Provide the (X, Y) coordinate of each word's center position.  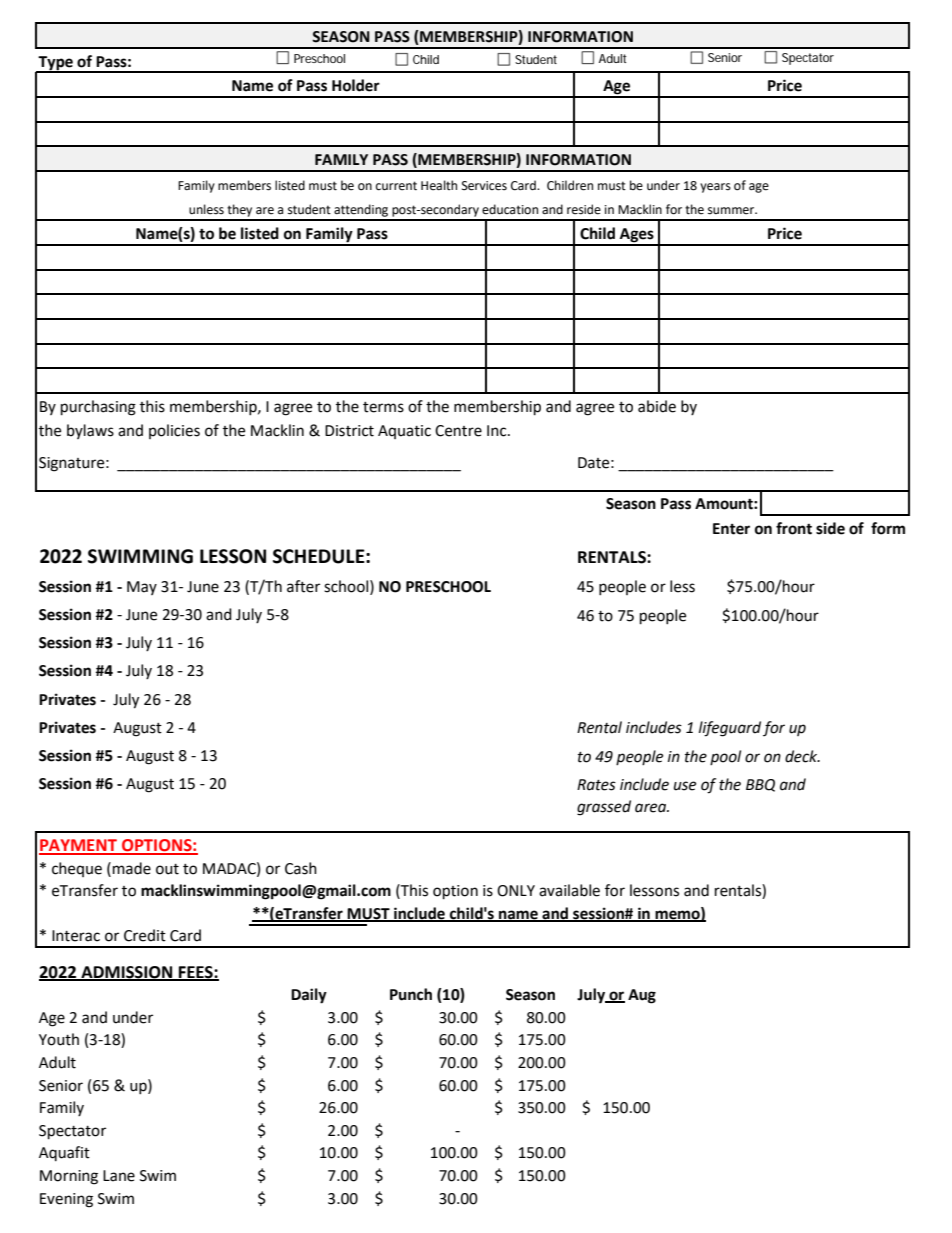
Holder (356, 85)
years (715, 188)
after (303, 586)
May (142, 588)
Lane (119, 1176)
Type (56, 64)
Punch (411, 994)
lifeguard (730, 729)
